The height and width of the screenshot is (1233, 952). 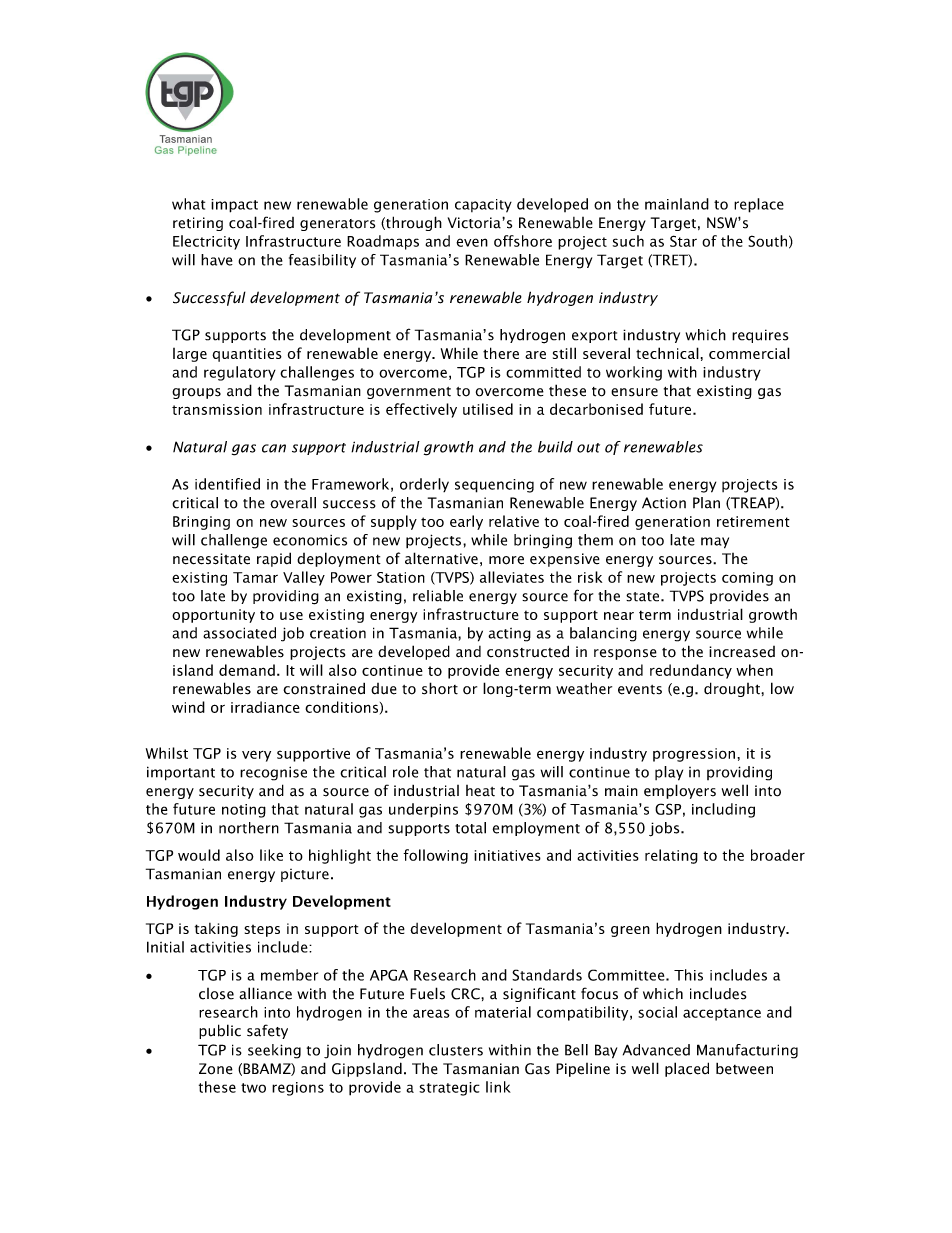 I want to click on utilised, so click(x=488, y=409).
